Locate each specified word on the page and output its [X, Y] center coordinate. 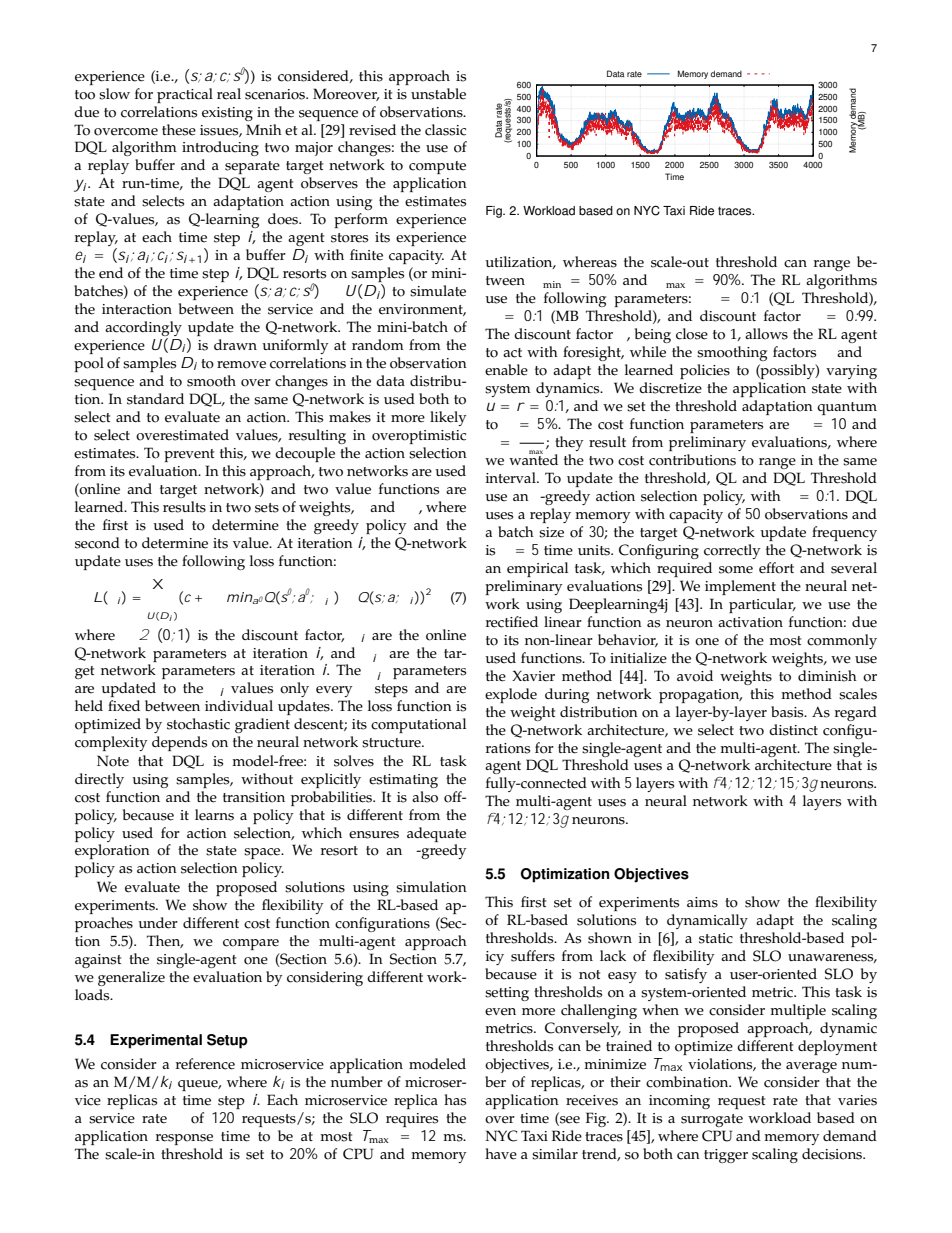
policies [705, 371]
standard [155, 399]
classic [445, 130]
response [184, 1139]
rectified [512, 622]
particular [762, 605]
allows [766, 334]
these [179, 130]
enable [506, 370]
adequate [436, 834]
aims [702, 902]
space [263, 853]
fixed [124, 706]
